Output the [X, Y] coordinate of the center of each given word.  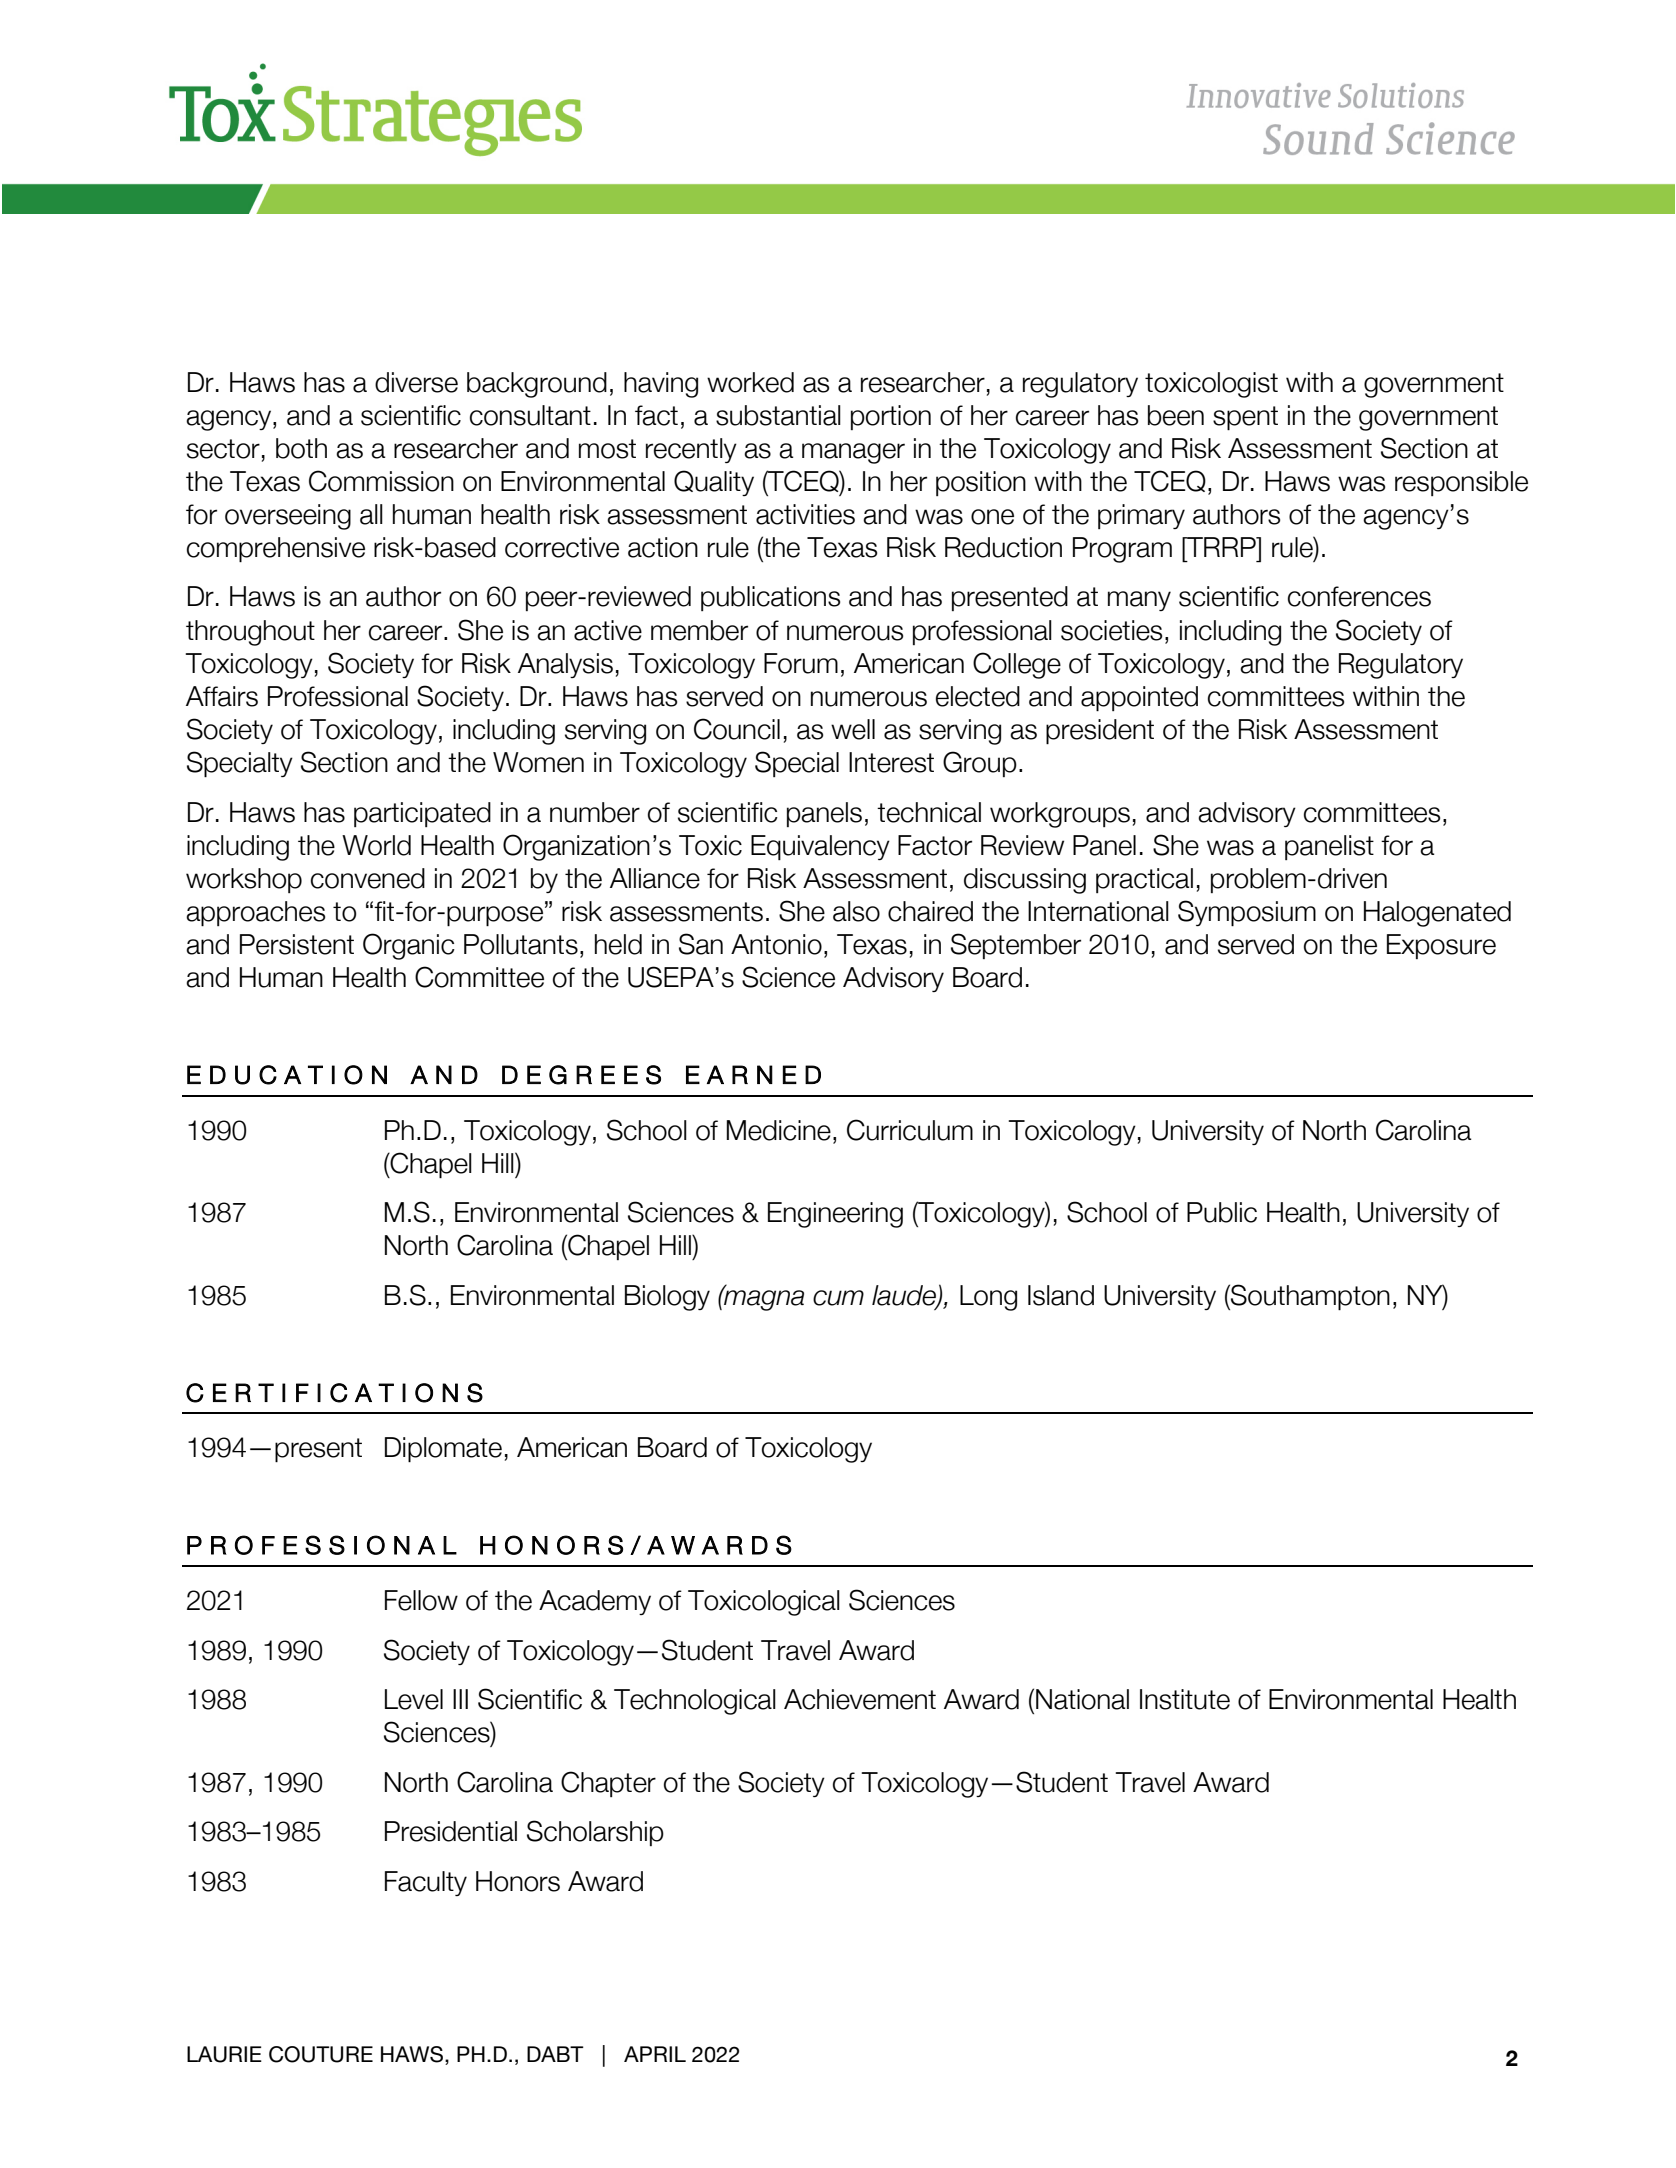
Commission [381, 481]
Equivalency [820, 847]
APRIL [655, 2054]
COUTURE [321, 2054]
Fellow [421, 1600]
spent [1245, 418]
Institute [1185, 1699]
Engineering [835, 1215]
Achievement [860, 1699]
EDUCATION [287, 1075]
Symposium [1247, 913]
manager [853, 453]
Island [1061, 1295]
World [376, 845]
